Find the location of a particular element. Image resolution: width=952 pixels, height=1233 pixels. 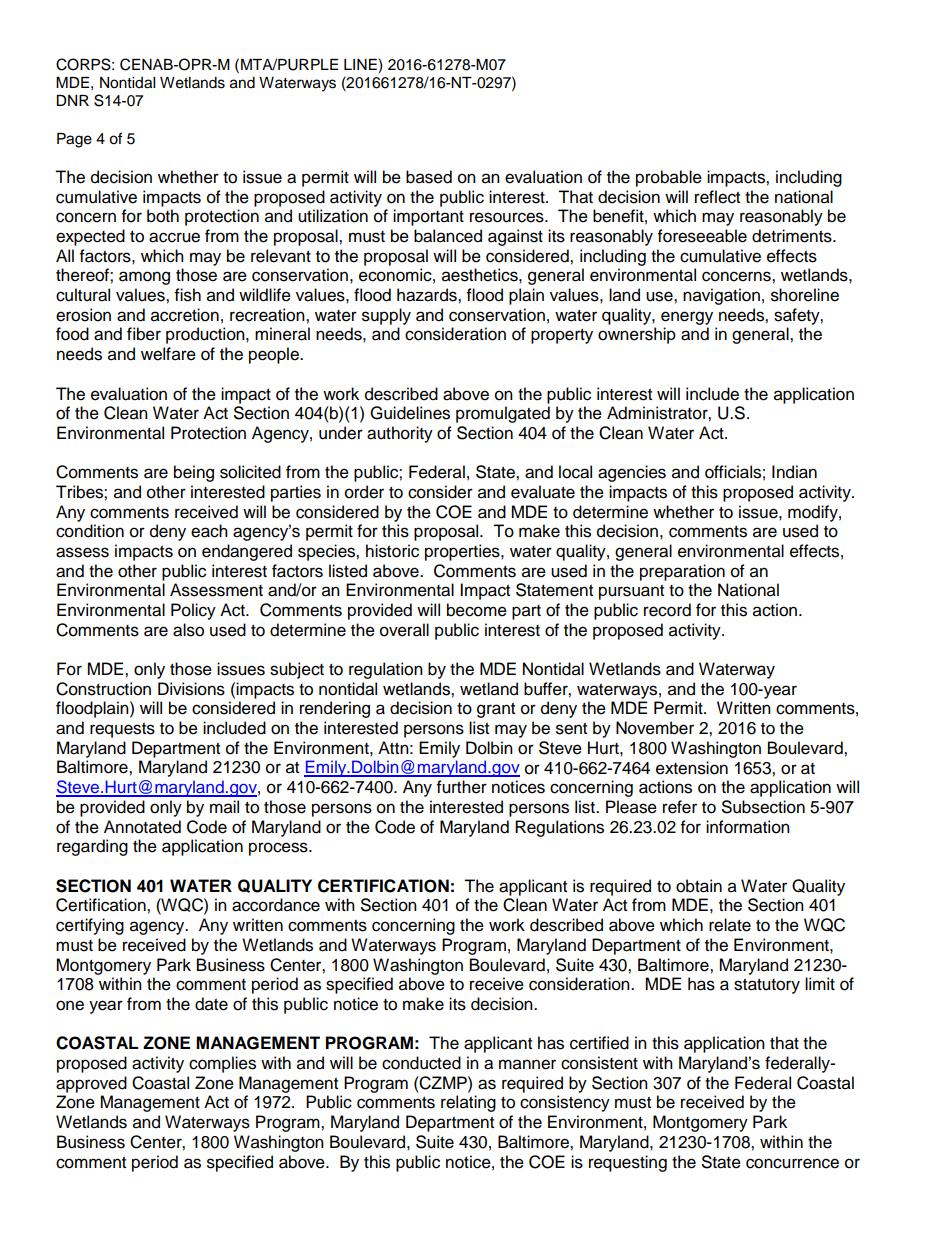

welfare is located at coordinates (168, 354).
